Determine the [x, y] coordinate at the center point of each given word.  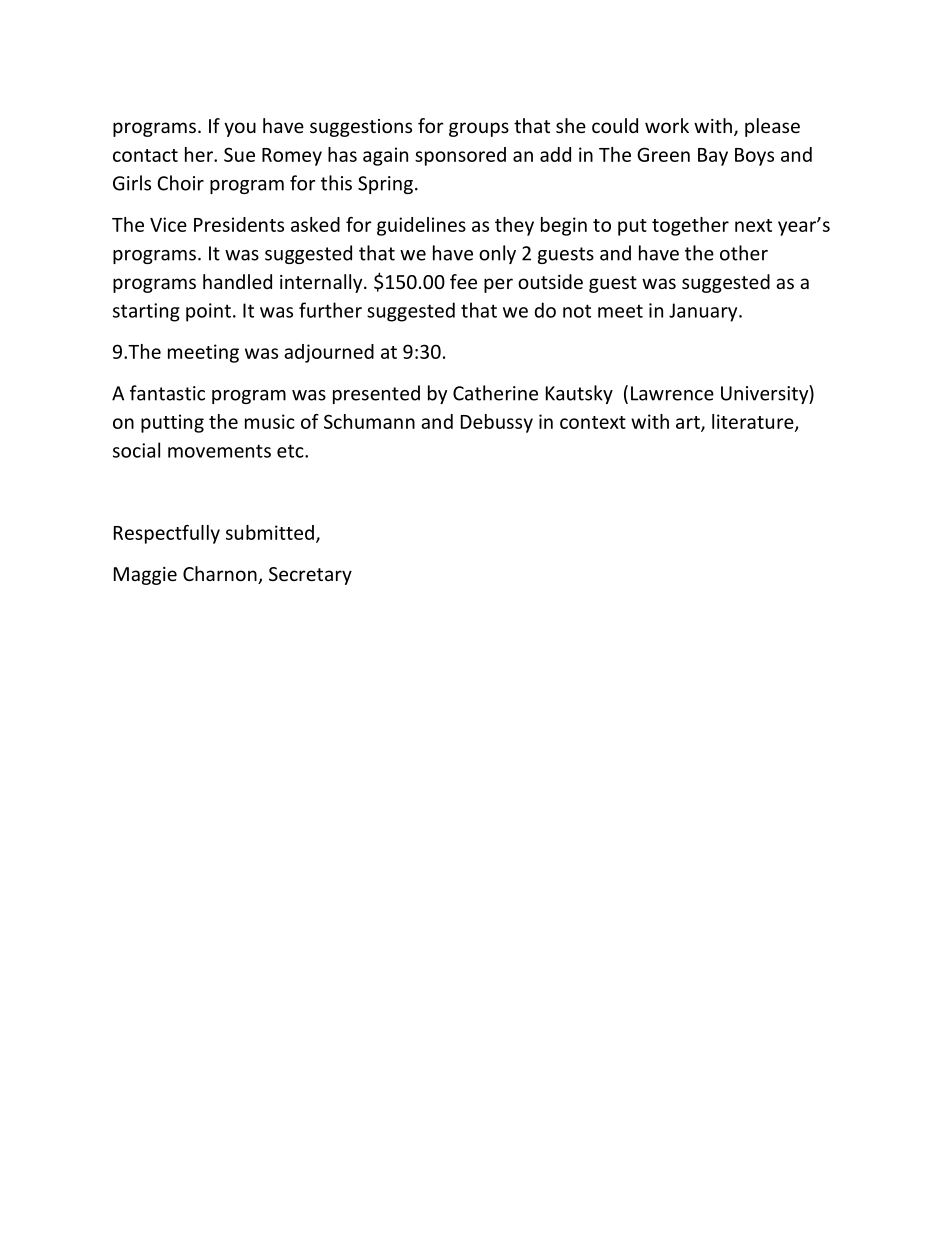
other [744, 253]
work [667, 125]
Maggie [145, 576]
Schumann [369, 421]
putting [172, 423]
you [240, 129]
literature [754, 422]
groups [479, 129]
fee [463, 281]
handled [237, 281]
